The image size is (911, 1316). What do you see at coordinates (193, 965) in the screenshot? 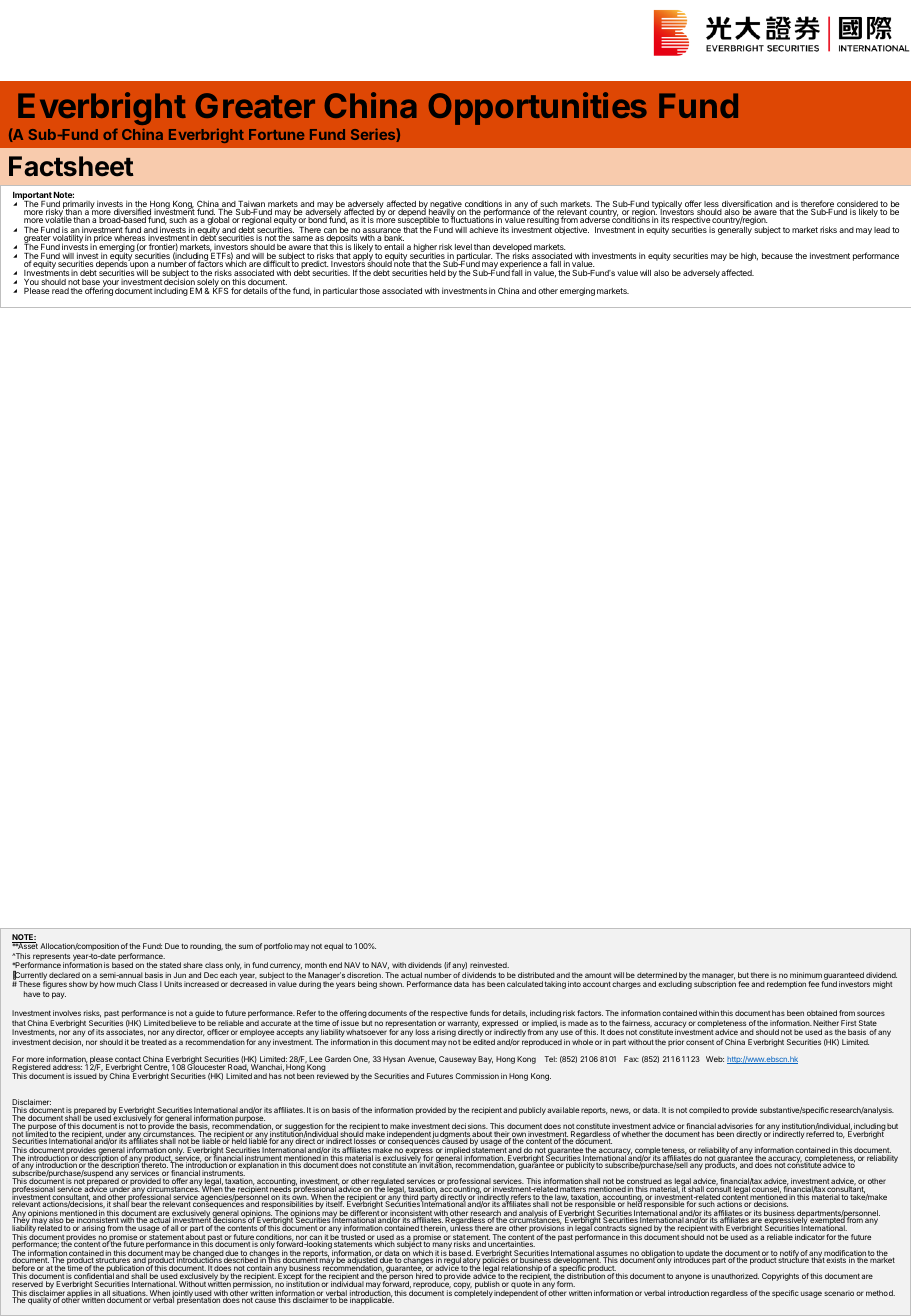
I see `share` at bounding box center [193, 965].
